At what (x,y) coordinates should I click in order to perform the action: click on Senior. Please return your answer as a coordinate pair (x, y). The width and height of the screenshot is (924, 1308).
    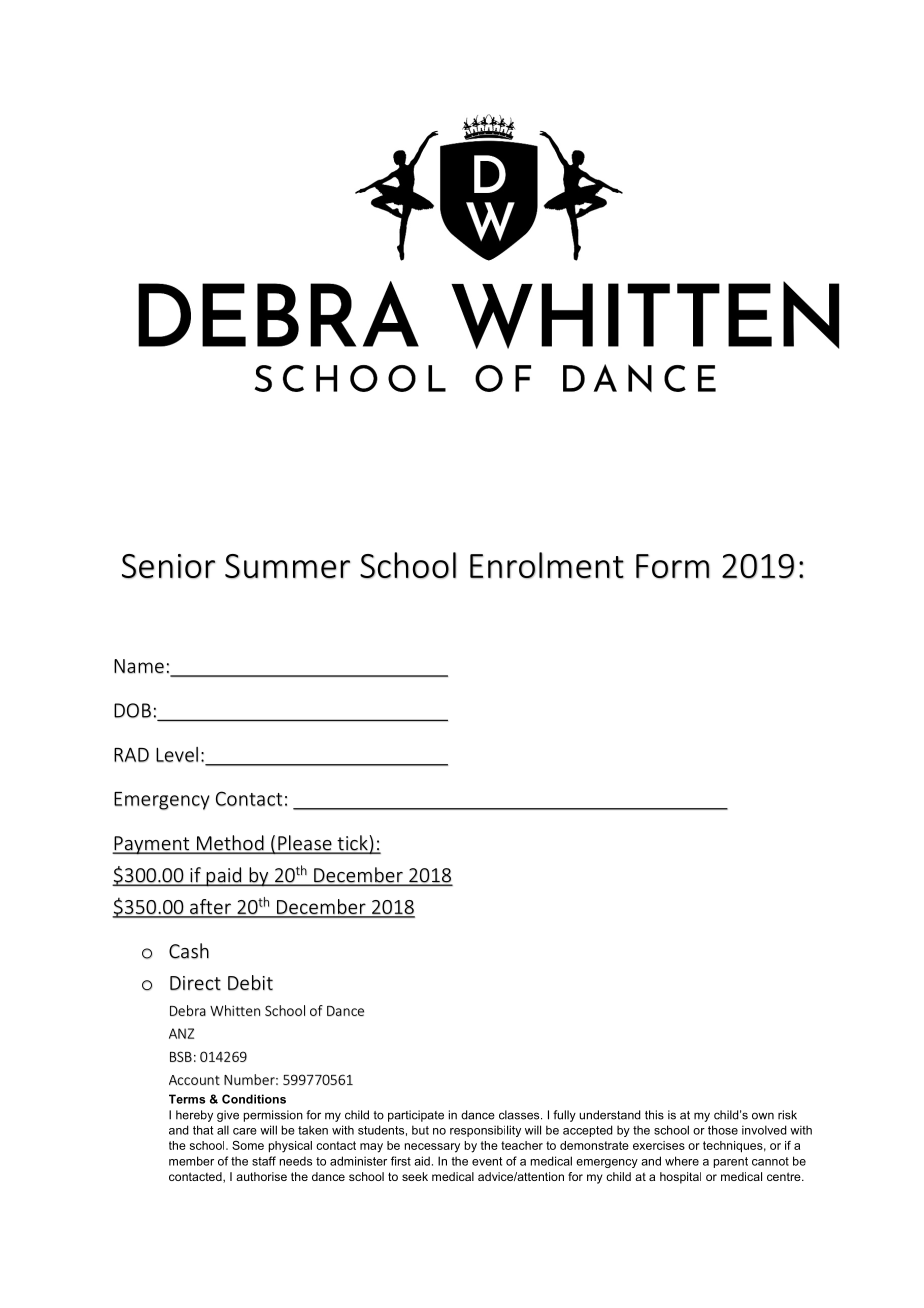
    Looking at the image, I should click on (168, 566).
